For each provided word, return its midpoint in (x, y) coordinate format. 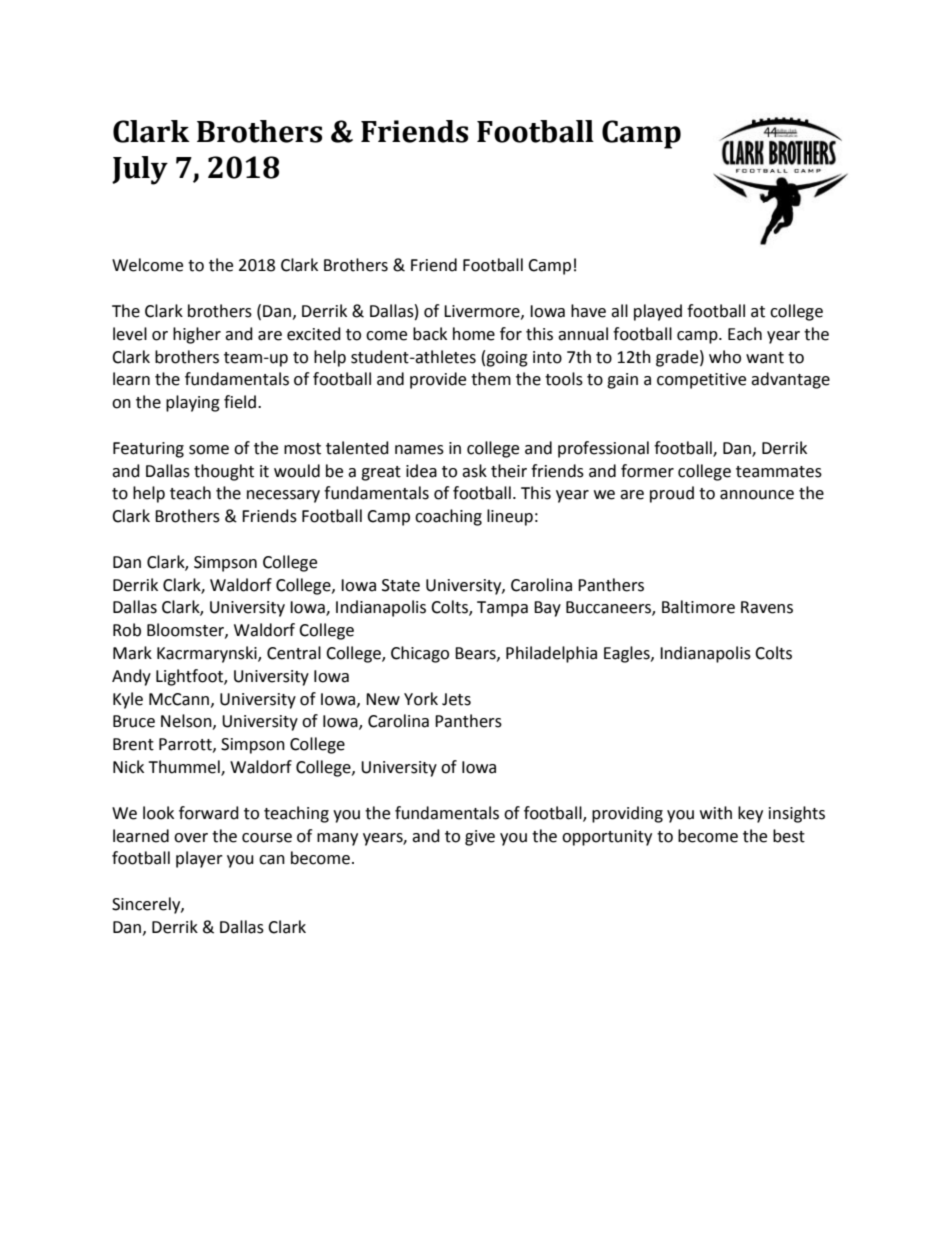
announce (757, 495)
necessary (283, 496)
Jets (456, 699)
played (658, 312)
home (474, 334)
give (480, 838)
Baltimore (698, 607)
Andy (131, 677)
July (140, 170)
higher (197, 335)
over (191, 838)
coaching (448, 517)
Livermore (483, 312)
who (725, 357)
